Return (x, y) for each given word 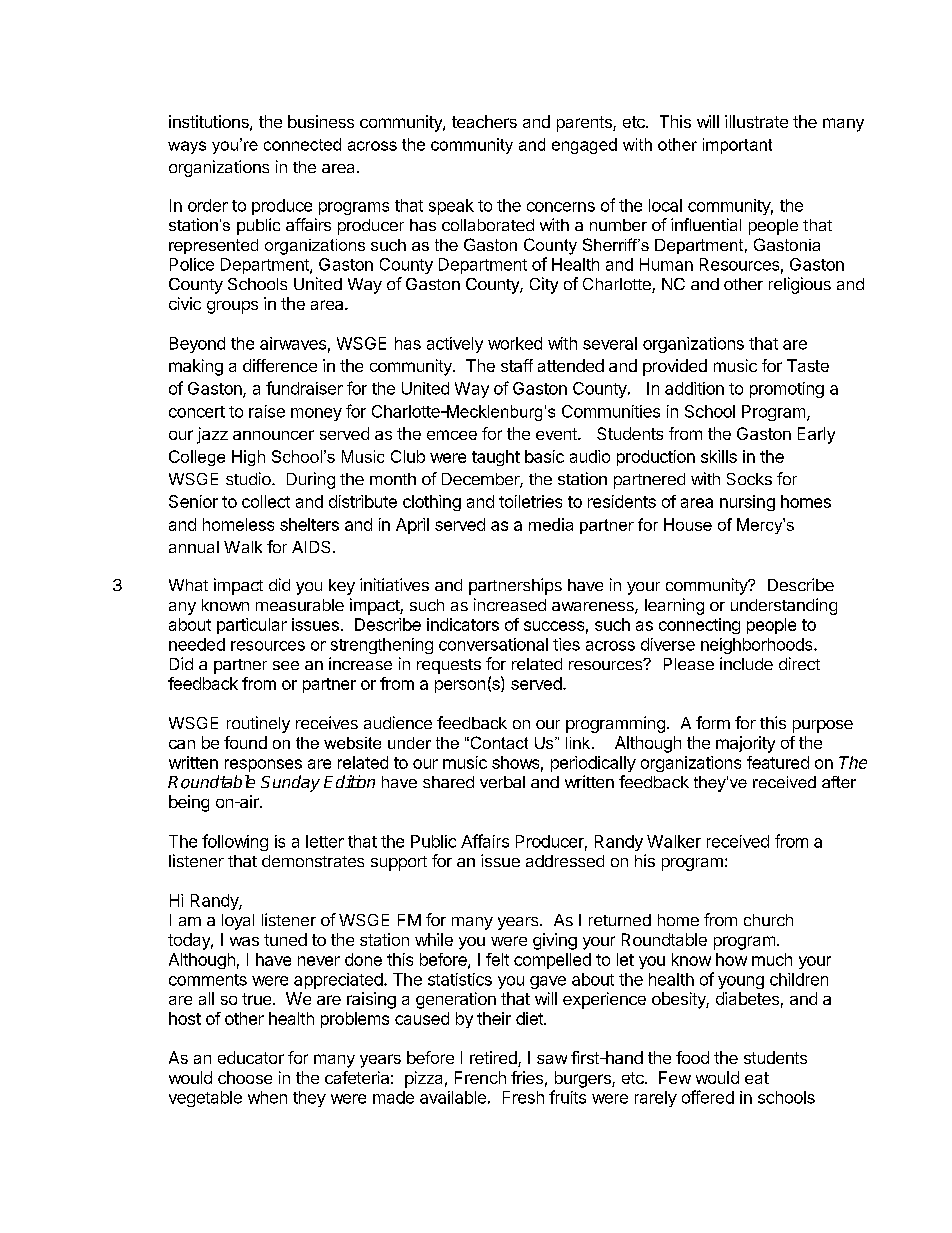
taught (496, 458)
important (737, 146)
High (248, 458)
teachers (484, 121)
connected (302, 144)
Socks (749, 479)
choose (245, 1077)
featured (778, 762)
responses (263, 765)
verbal (502, 782)
